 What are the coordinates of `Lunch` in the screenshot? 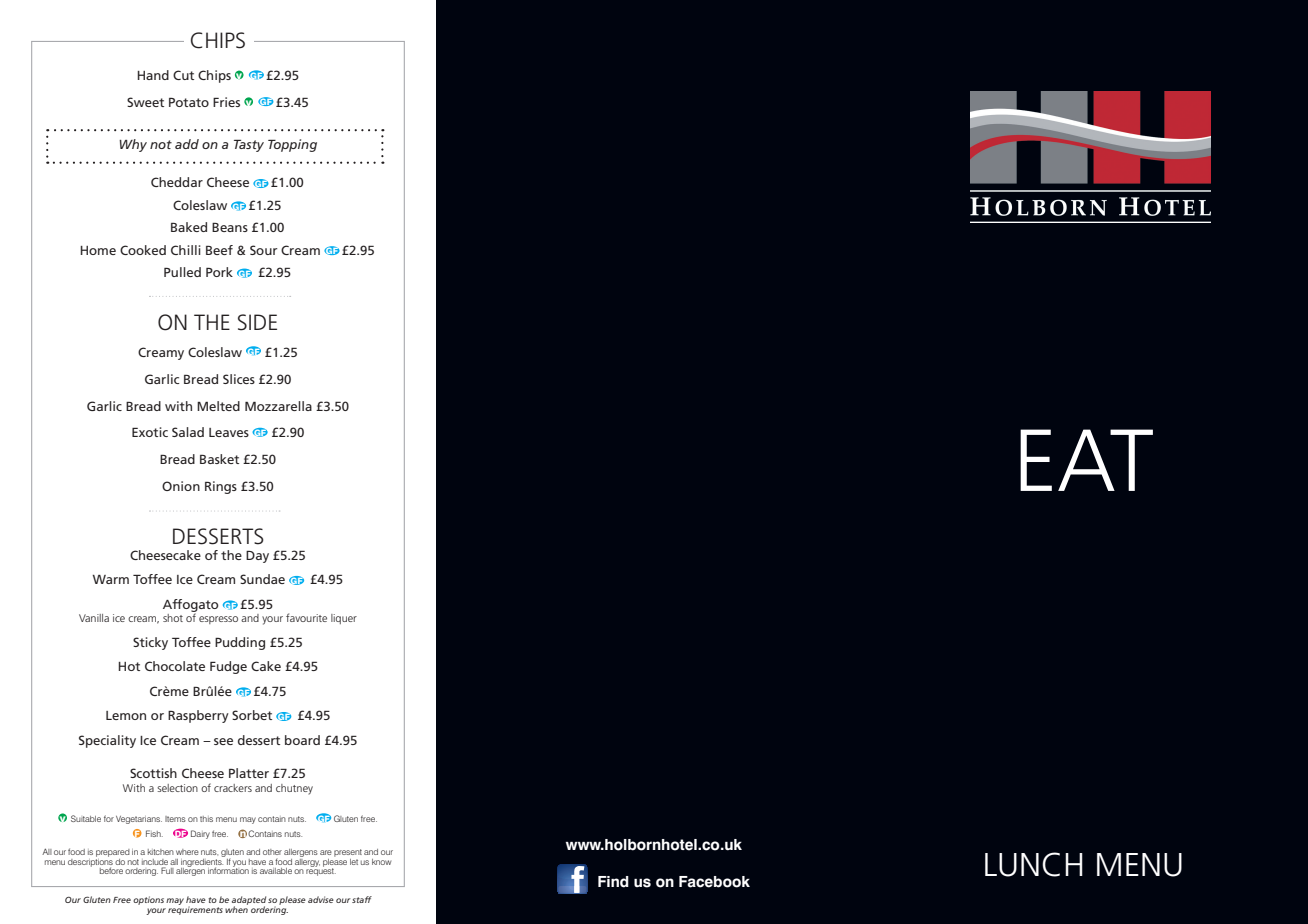 It's located at (1034, 864).
